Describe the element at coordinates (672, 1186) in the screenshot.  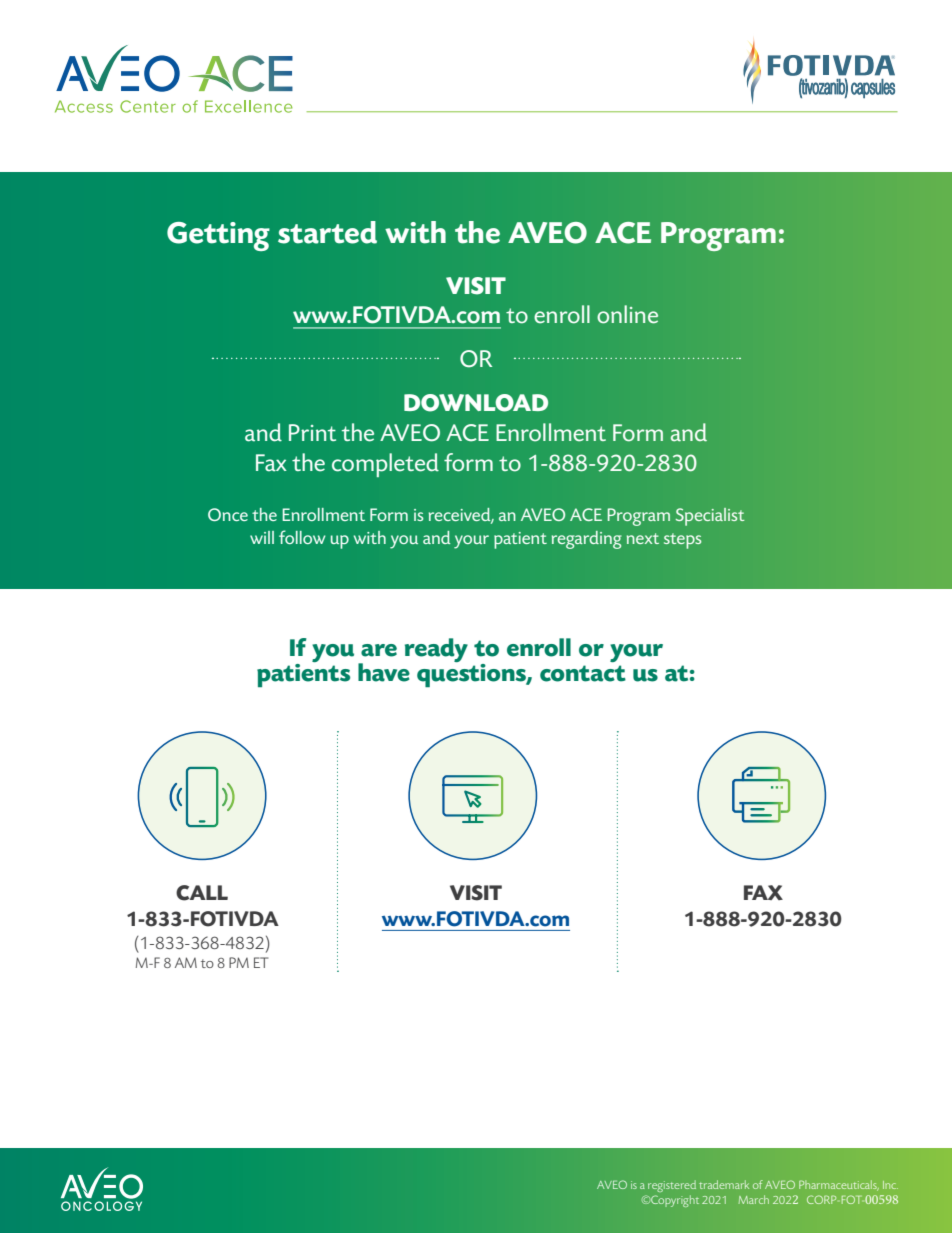
I see `registered` at that location.
